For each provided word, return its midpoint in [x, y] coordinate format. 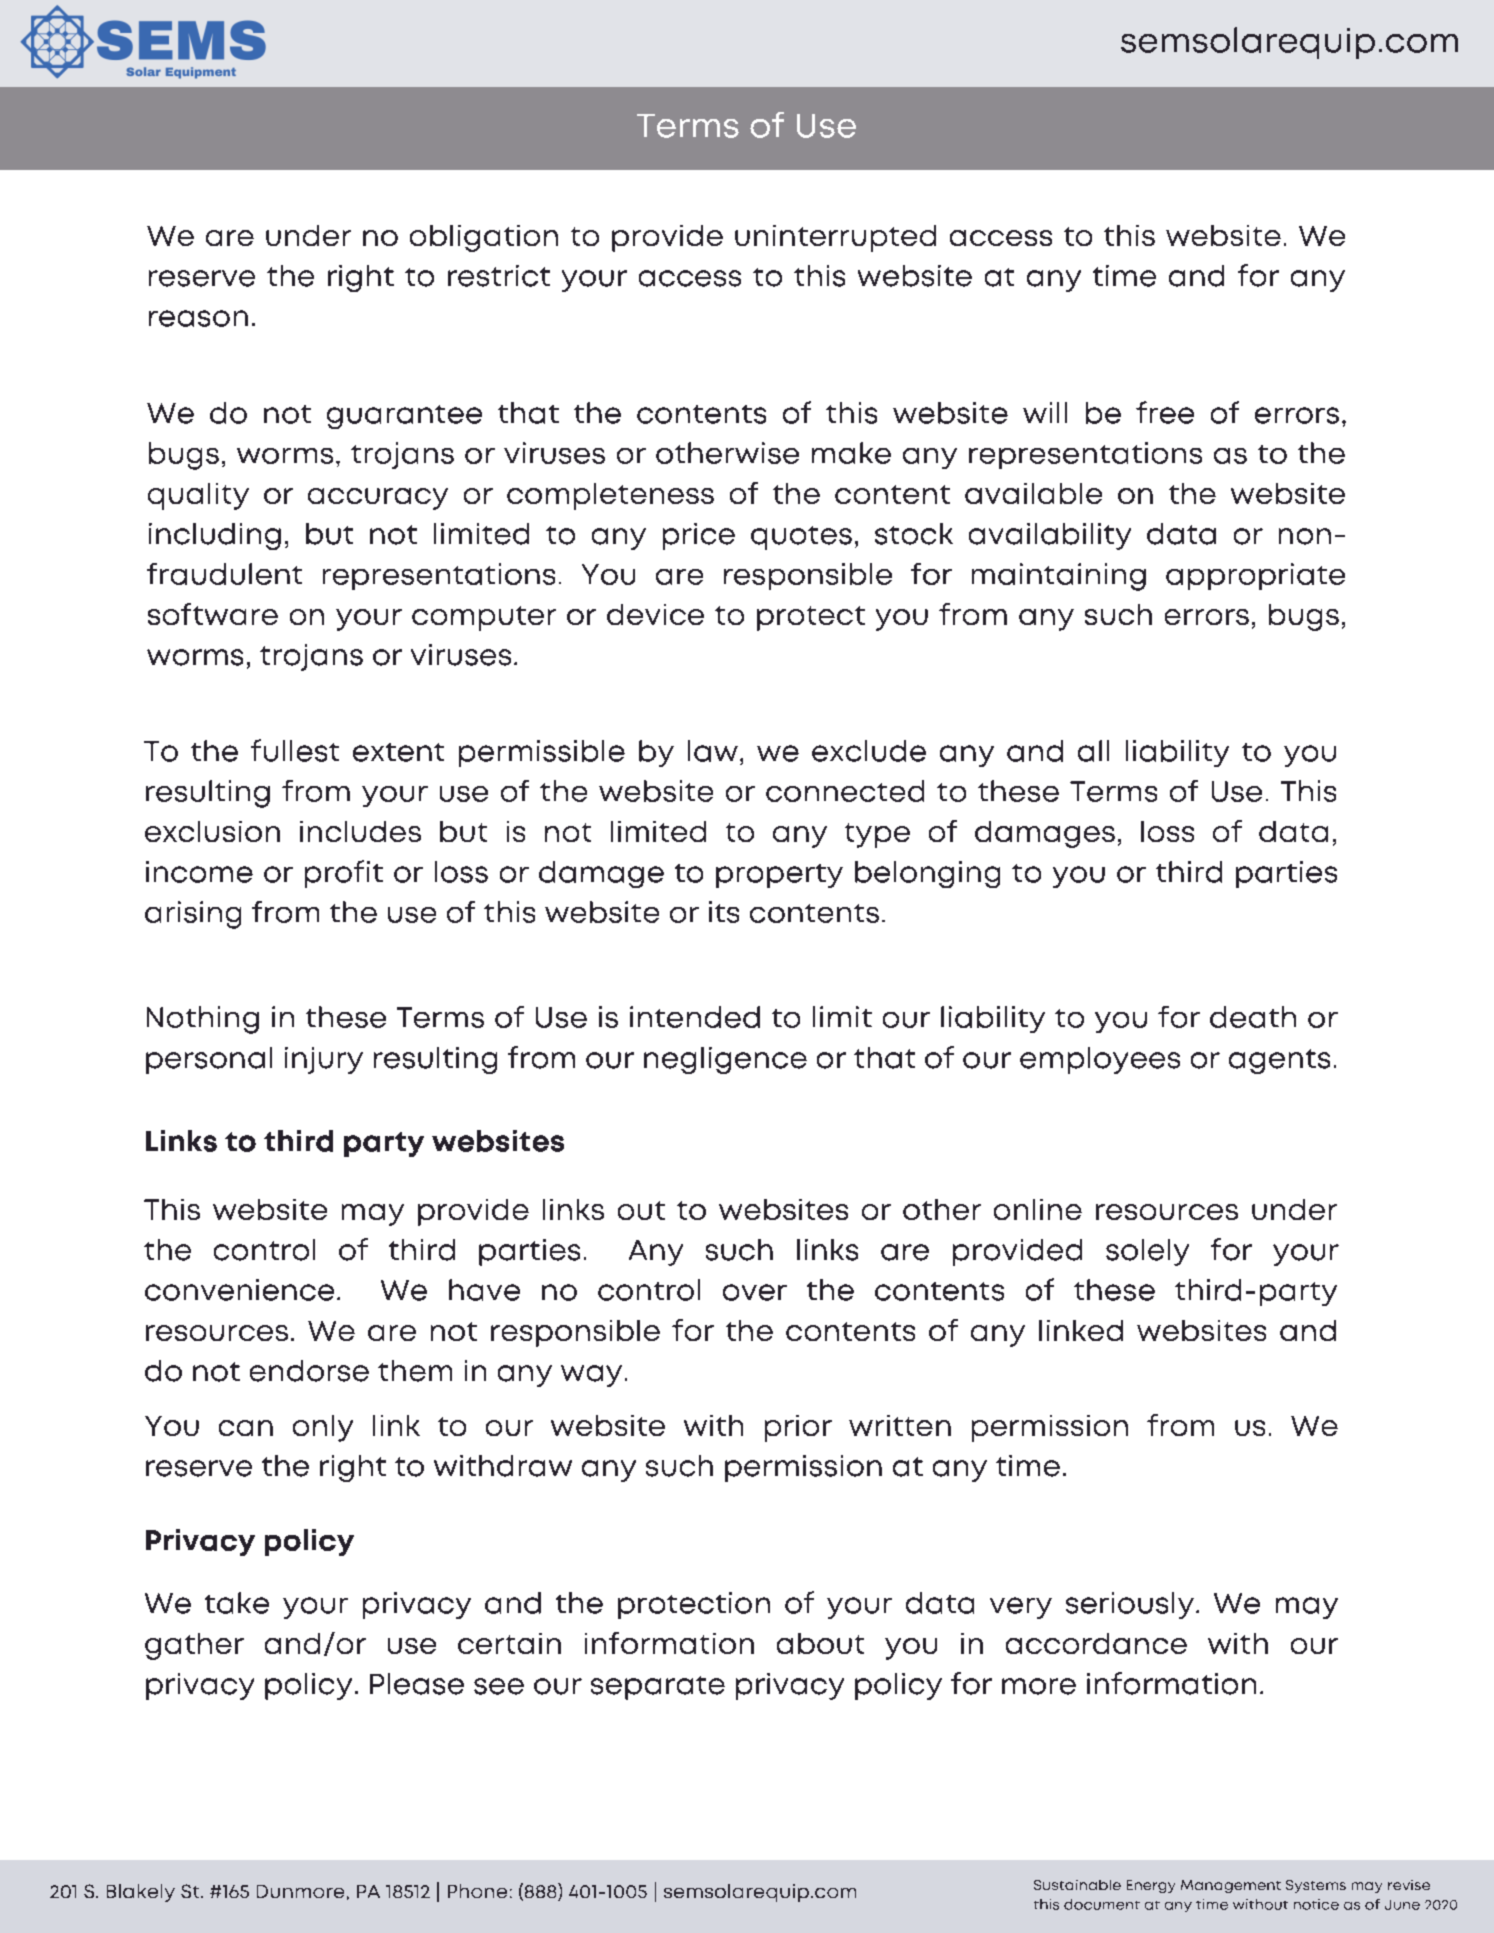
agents [1279, 1061]
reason [198, 318]
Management [1231, 1886]
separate [658, 1688]
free [1165, 412]
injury [324, 1060]
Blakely [141, 1893]
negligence [725, 1060]
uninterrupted [835, 238]
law [713, 751]
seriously [1130, 1605]
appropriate [1255, 576]
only [323, 1428]
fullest [295, 750]
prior [798, 1428]
